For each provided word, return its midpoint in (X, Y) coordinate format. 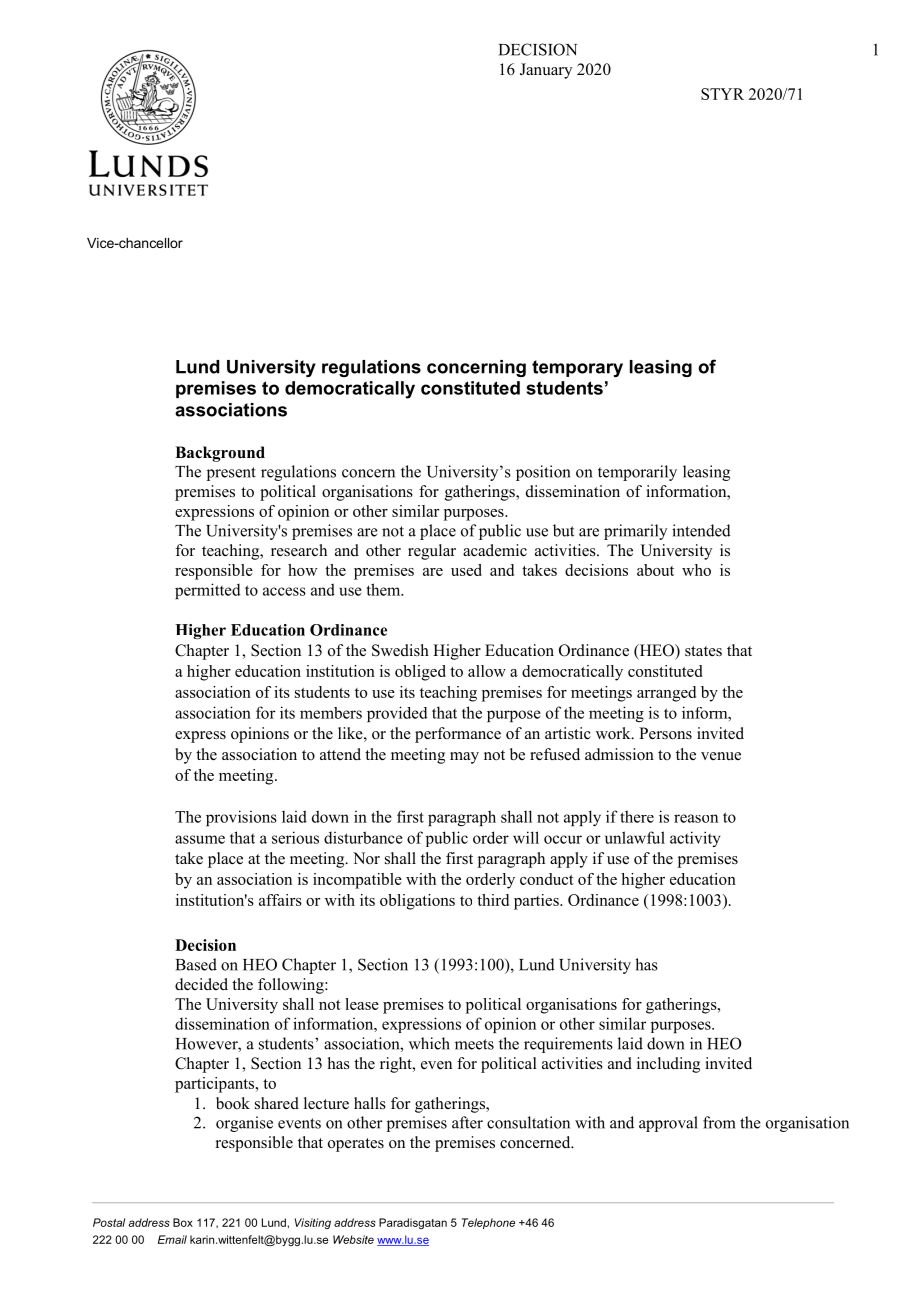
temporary (577, 368)
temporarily (637, 473)
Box (183, 1222)
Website (353, 1239)
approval (668, 1124)
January (546, 71)
